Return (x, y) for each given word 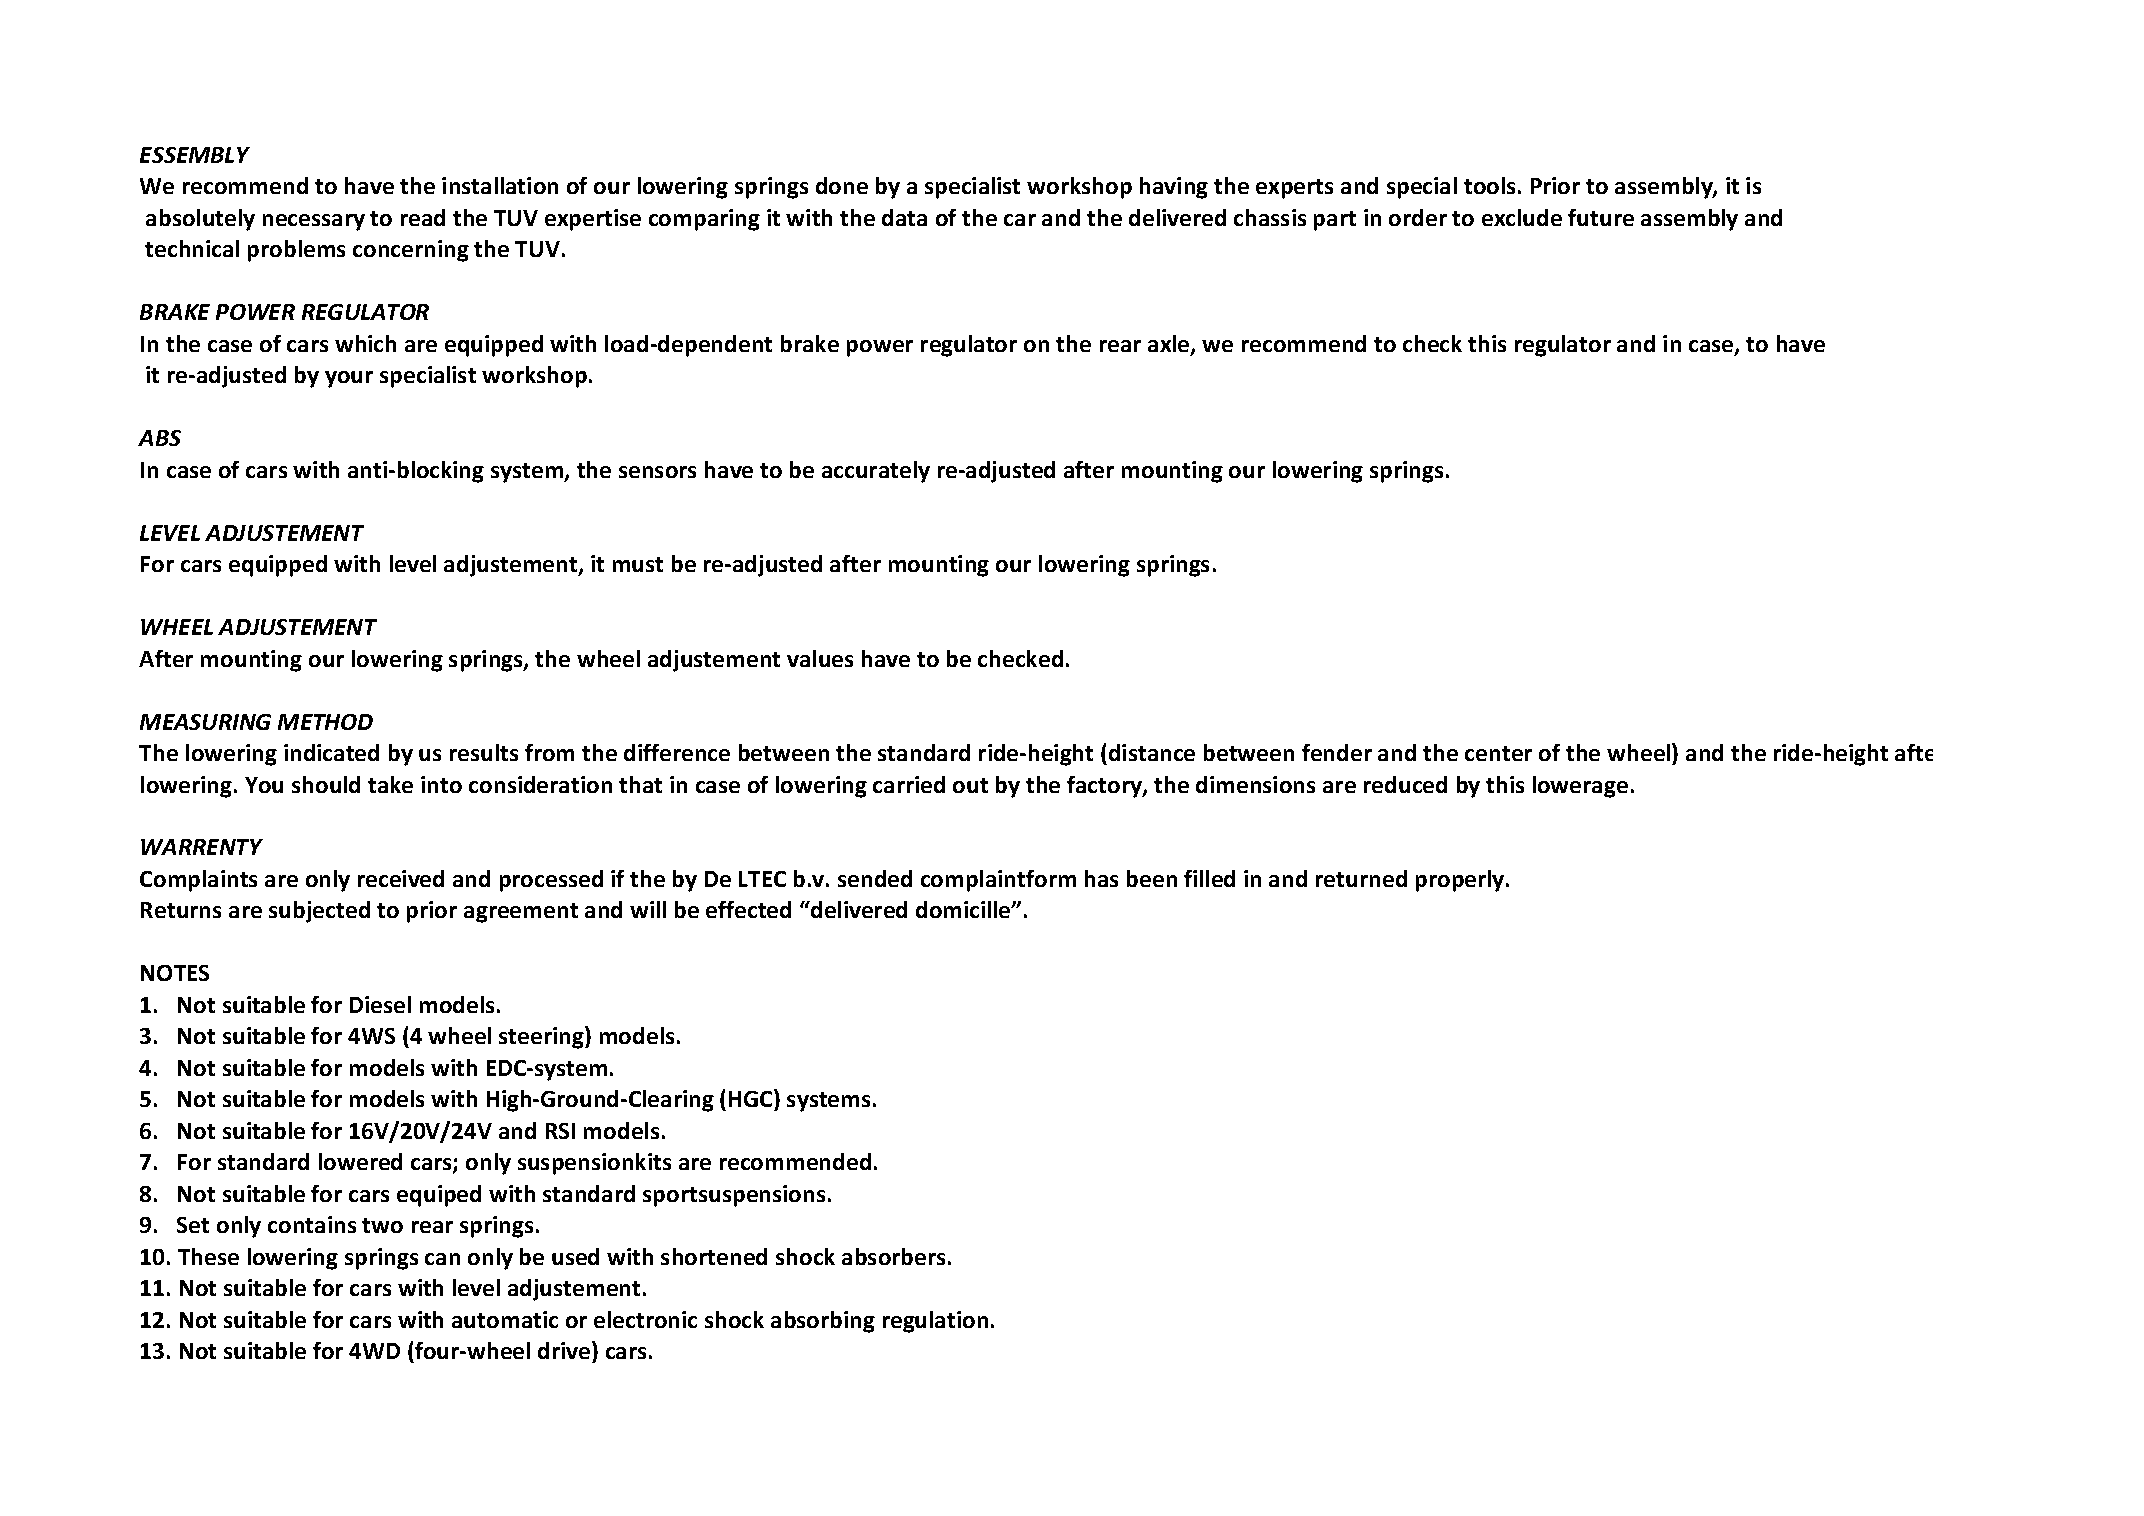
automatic (505, 1319)
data (904, 217)
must (638, 564)
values (820, 658)
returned (1361, 878)
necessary (314, 222)
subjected (319, 912)
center (1498, 753)
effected (748, 909)
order (1418, 217)
